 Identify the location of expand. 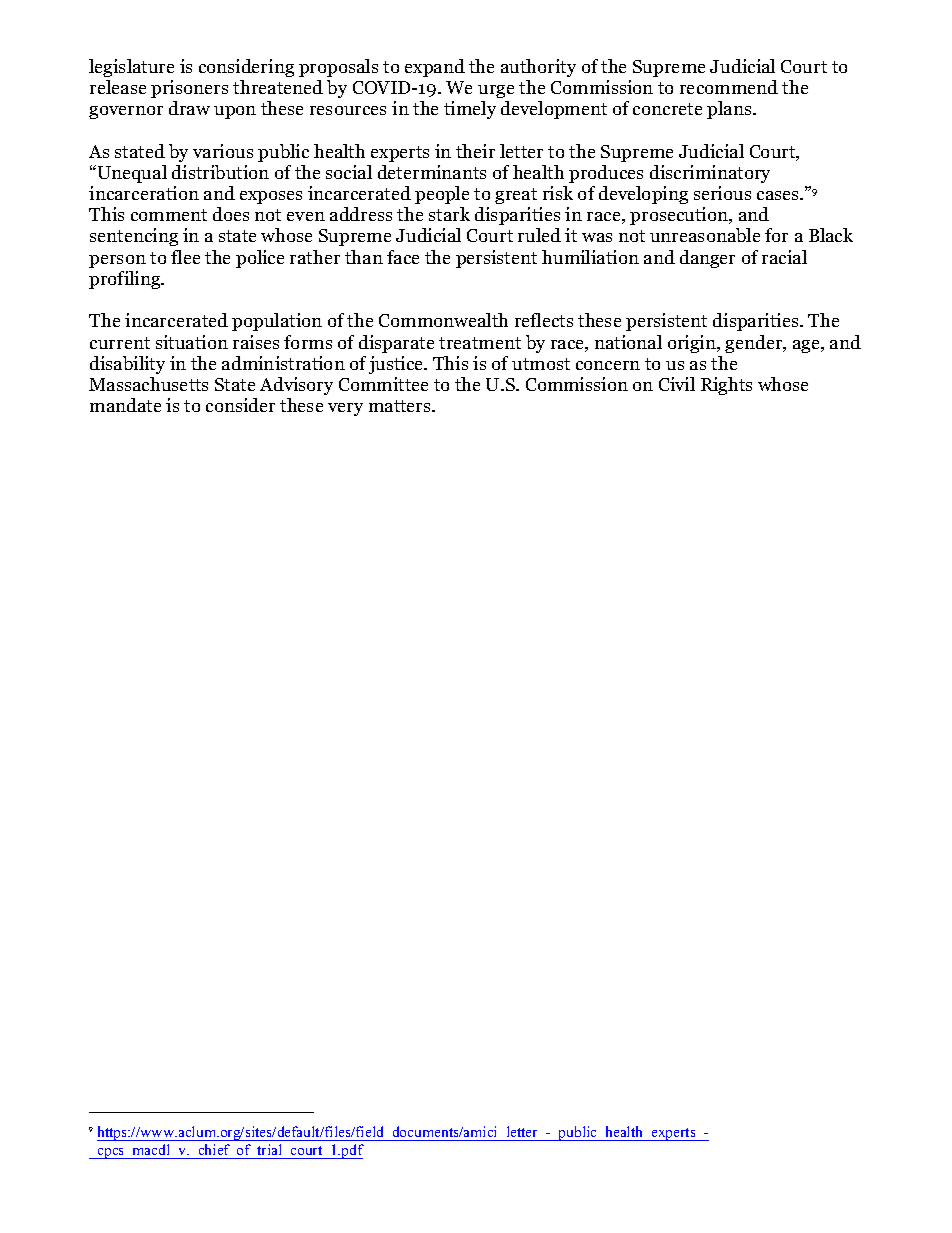
(435, 68).
